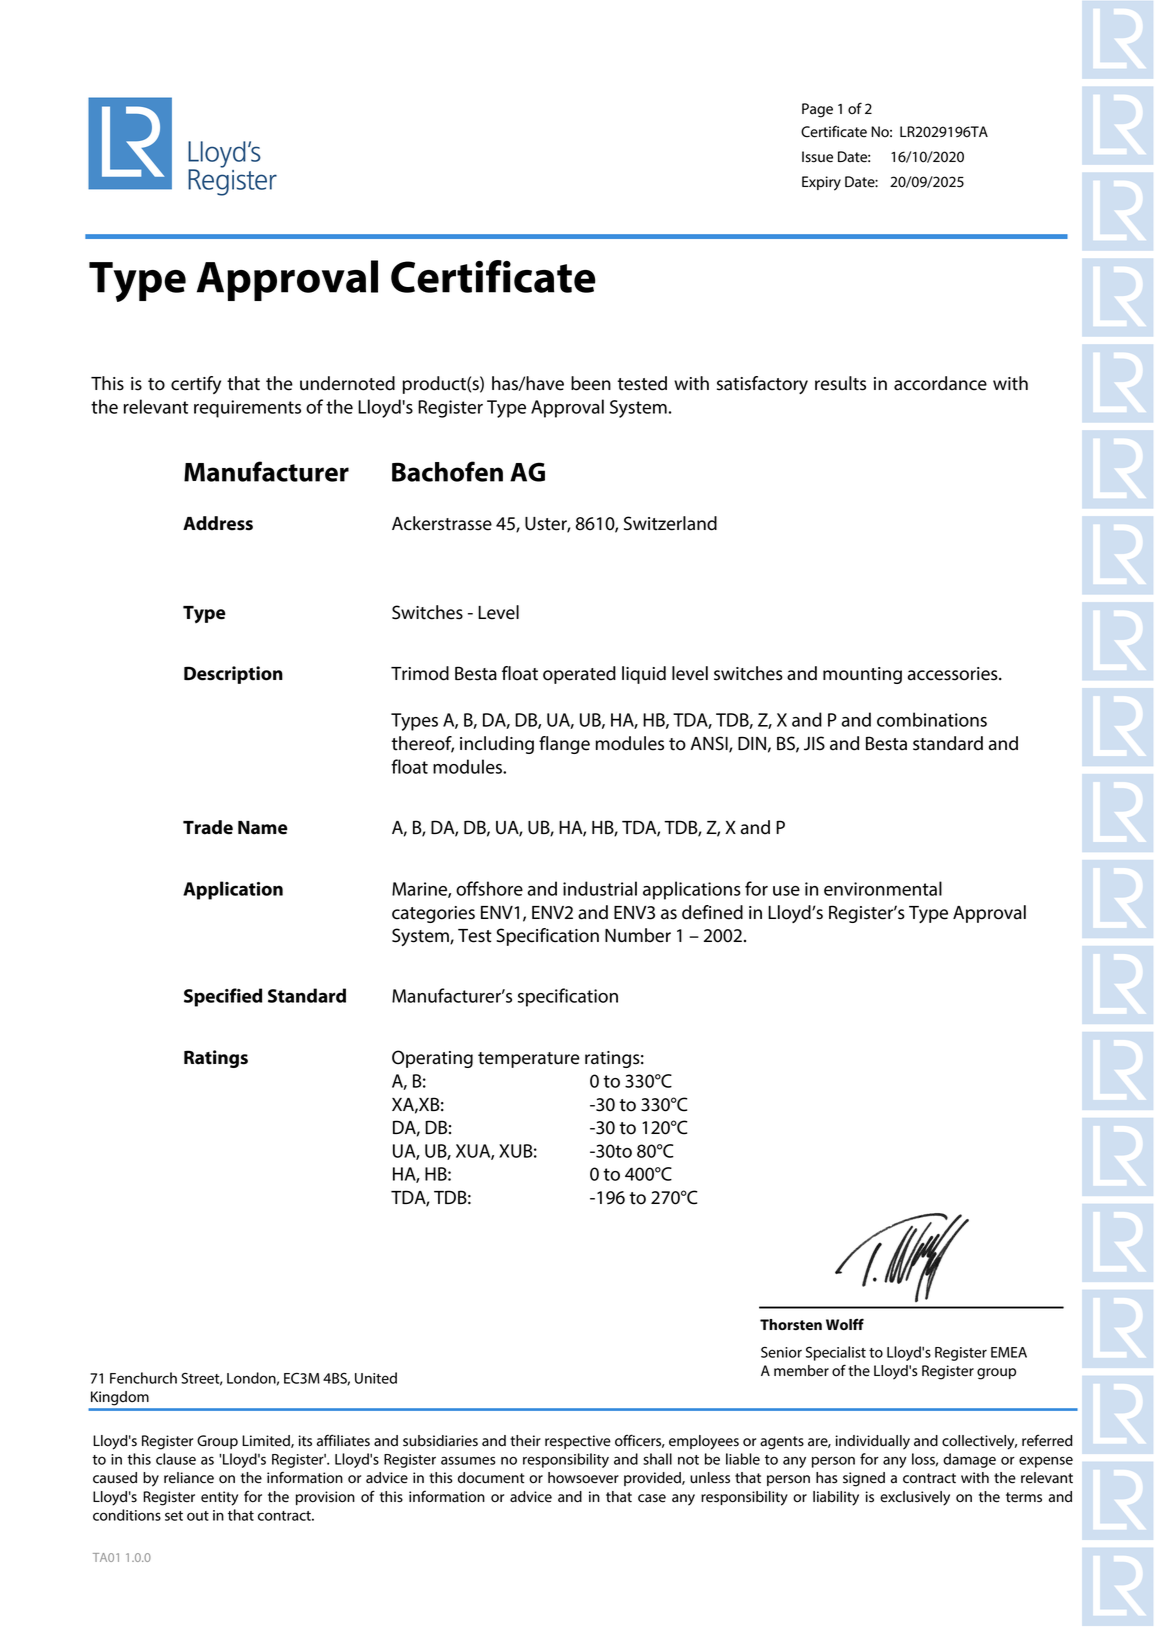 The image size is (1155, 1634). I want to click on entity, so click(219, 1498).
